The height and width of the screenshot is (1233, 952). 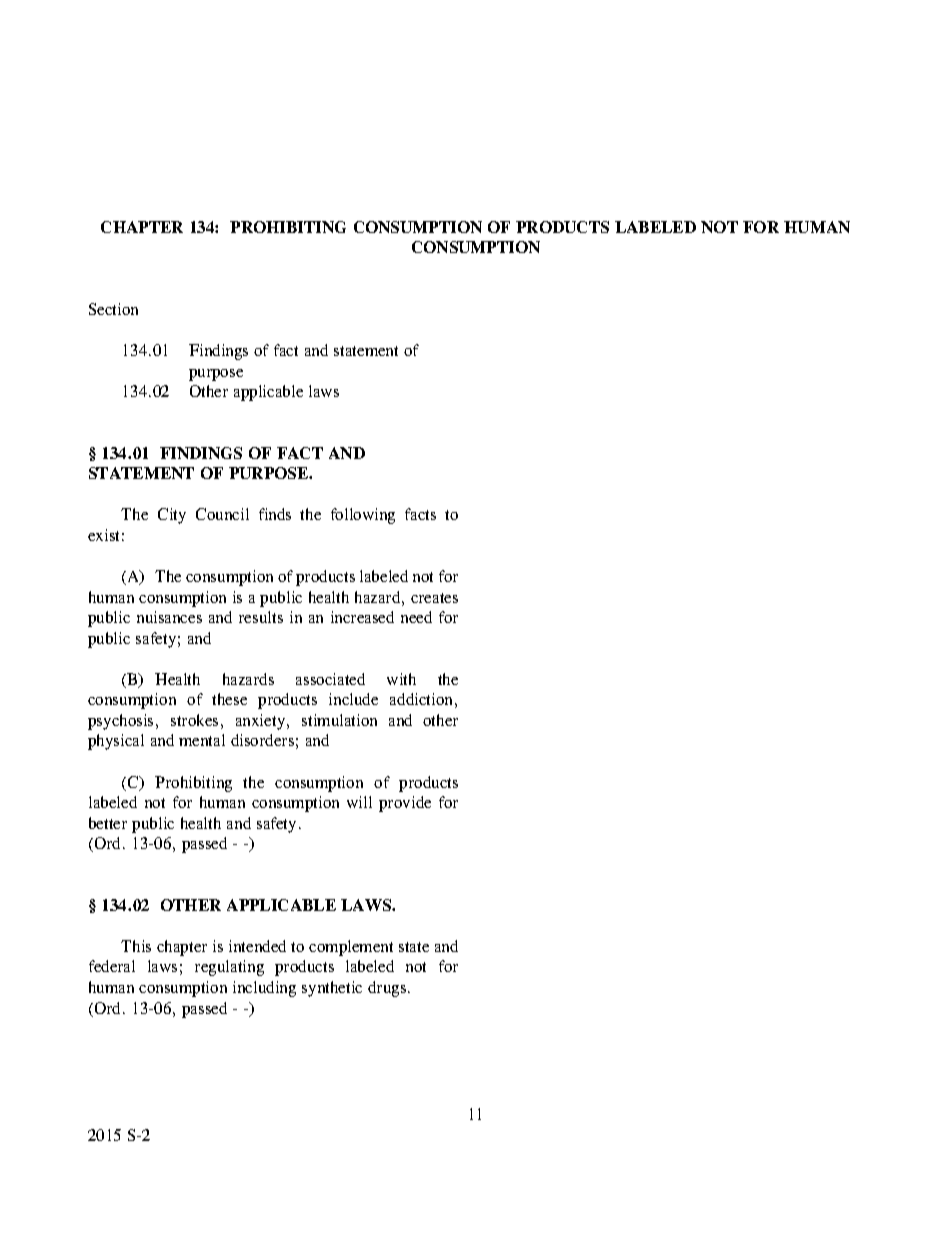 What do you see at coordinates (264, 989) in the screenshot?
I see `including` at bounding box center [264, 989].
